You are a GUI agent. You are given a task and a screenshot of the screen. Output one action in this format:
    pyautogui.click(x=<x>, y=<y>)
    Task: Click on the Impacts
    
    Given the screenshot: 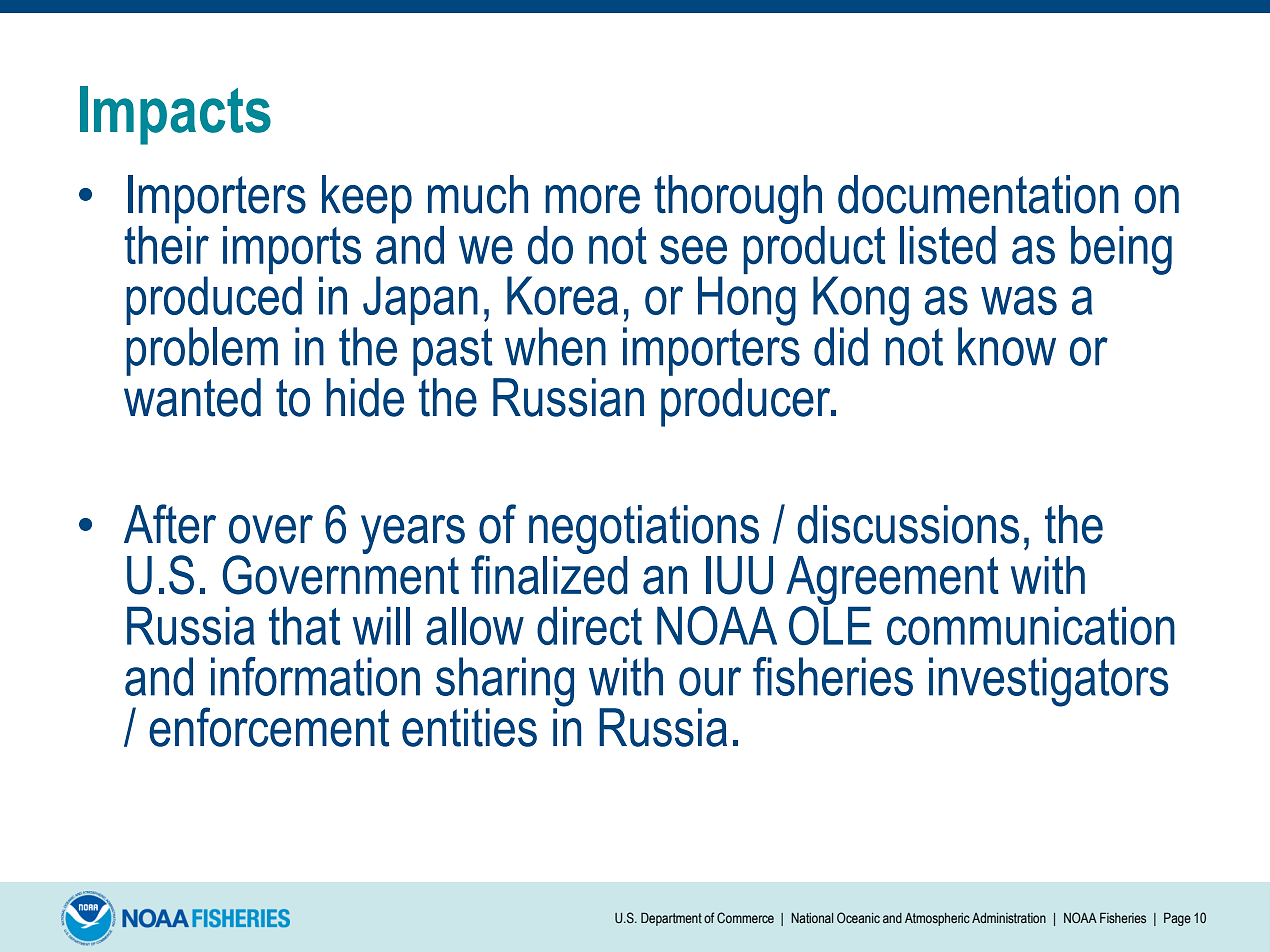 What is the action you would take?
    pyautogui.click(x=175, y=115)
